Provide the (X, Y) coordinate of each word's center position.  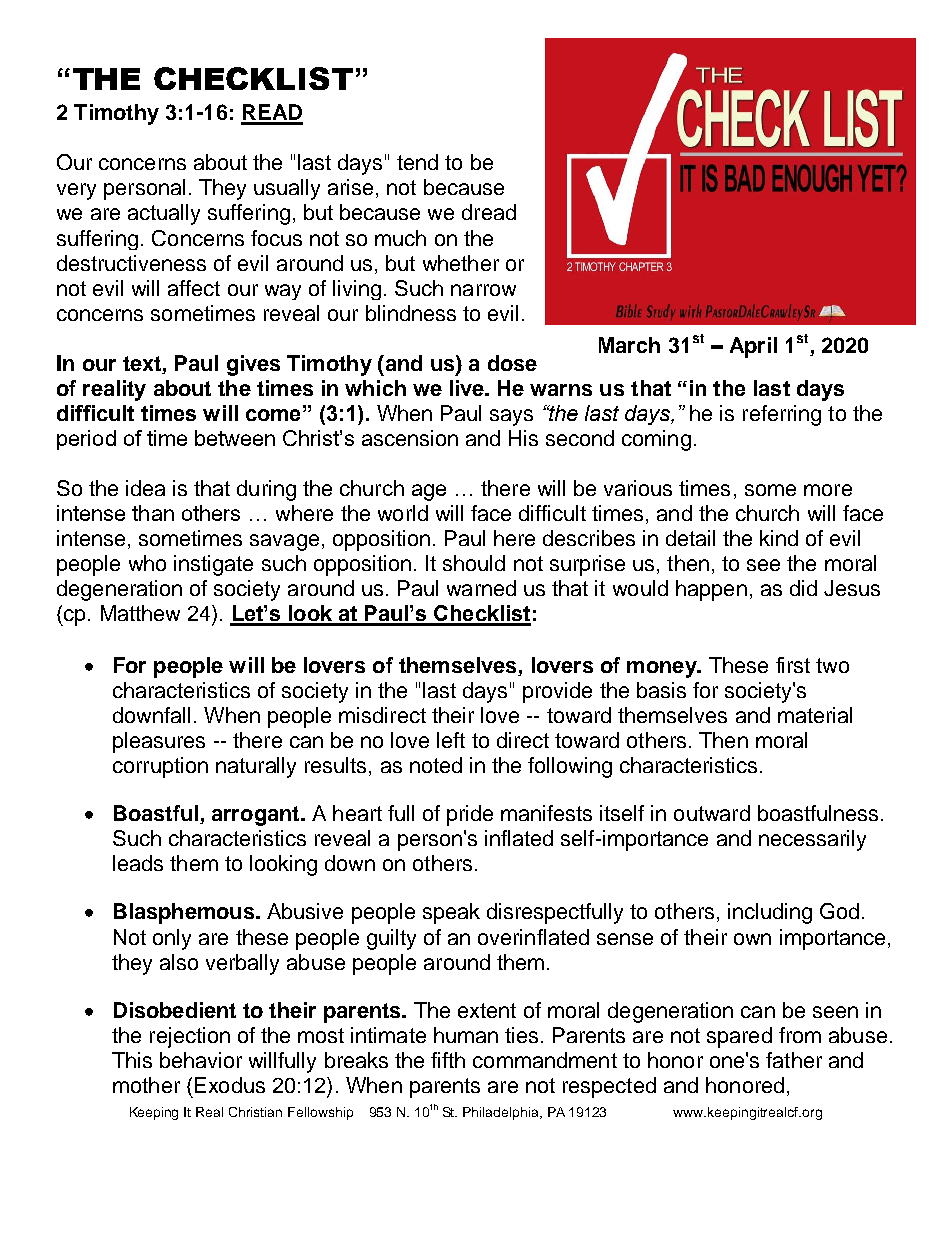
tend (417, 162)
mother (146, 1085)
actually (164, 214)
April (753, 347)
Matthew (140, 613)
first (793, 665)
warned (481, 588)
